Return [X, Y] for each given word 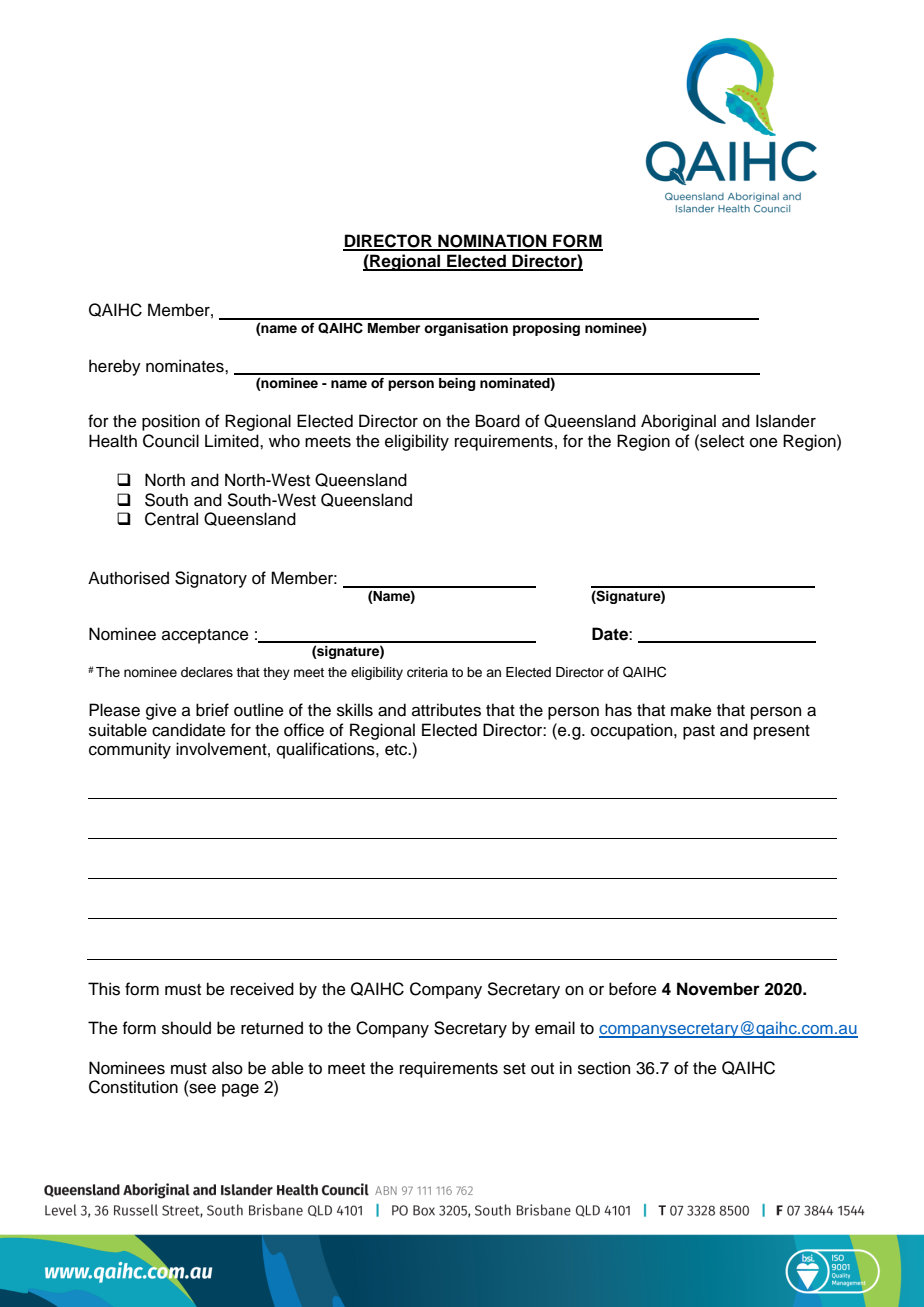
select [721, 441]
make [691, 710]
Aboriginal [678, 422]
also [227, 1068]
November [718, 989]
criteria [427, 672]
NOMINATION [492, 242]
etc [397, 750]
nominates [186, 366]
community [130, 750]
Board [498, 421]
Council [171, 441]
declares [207, 672]
